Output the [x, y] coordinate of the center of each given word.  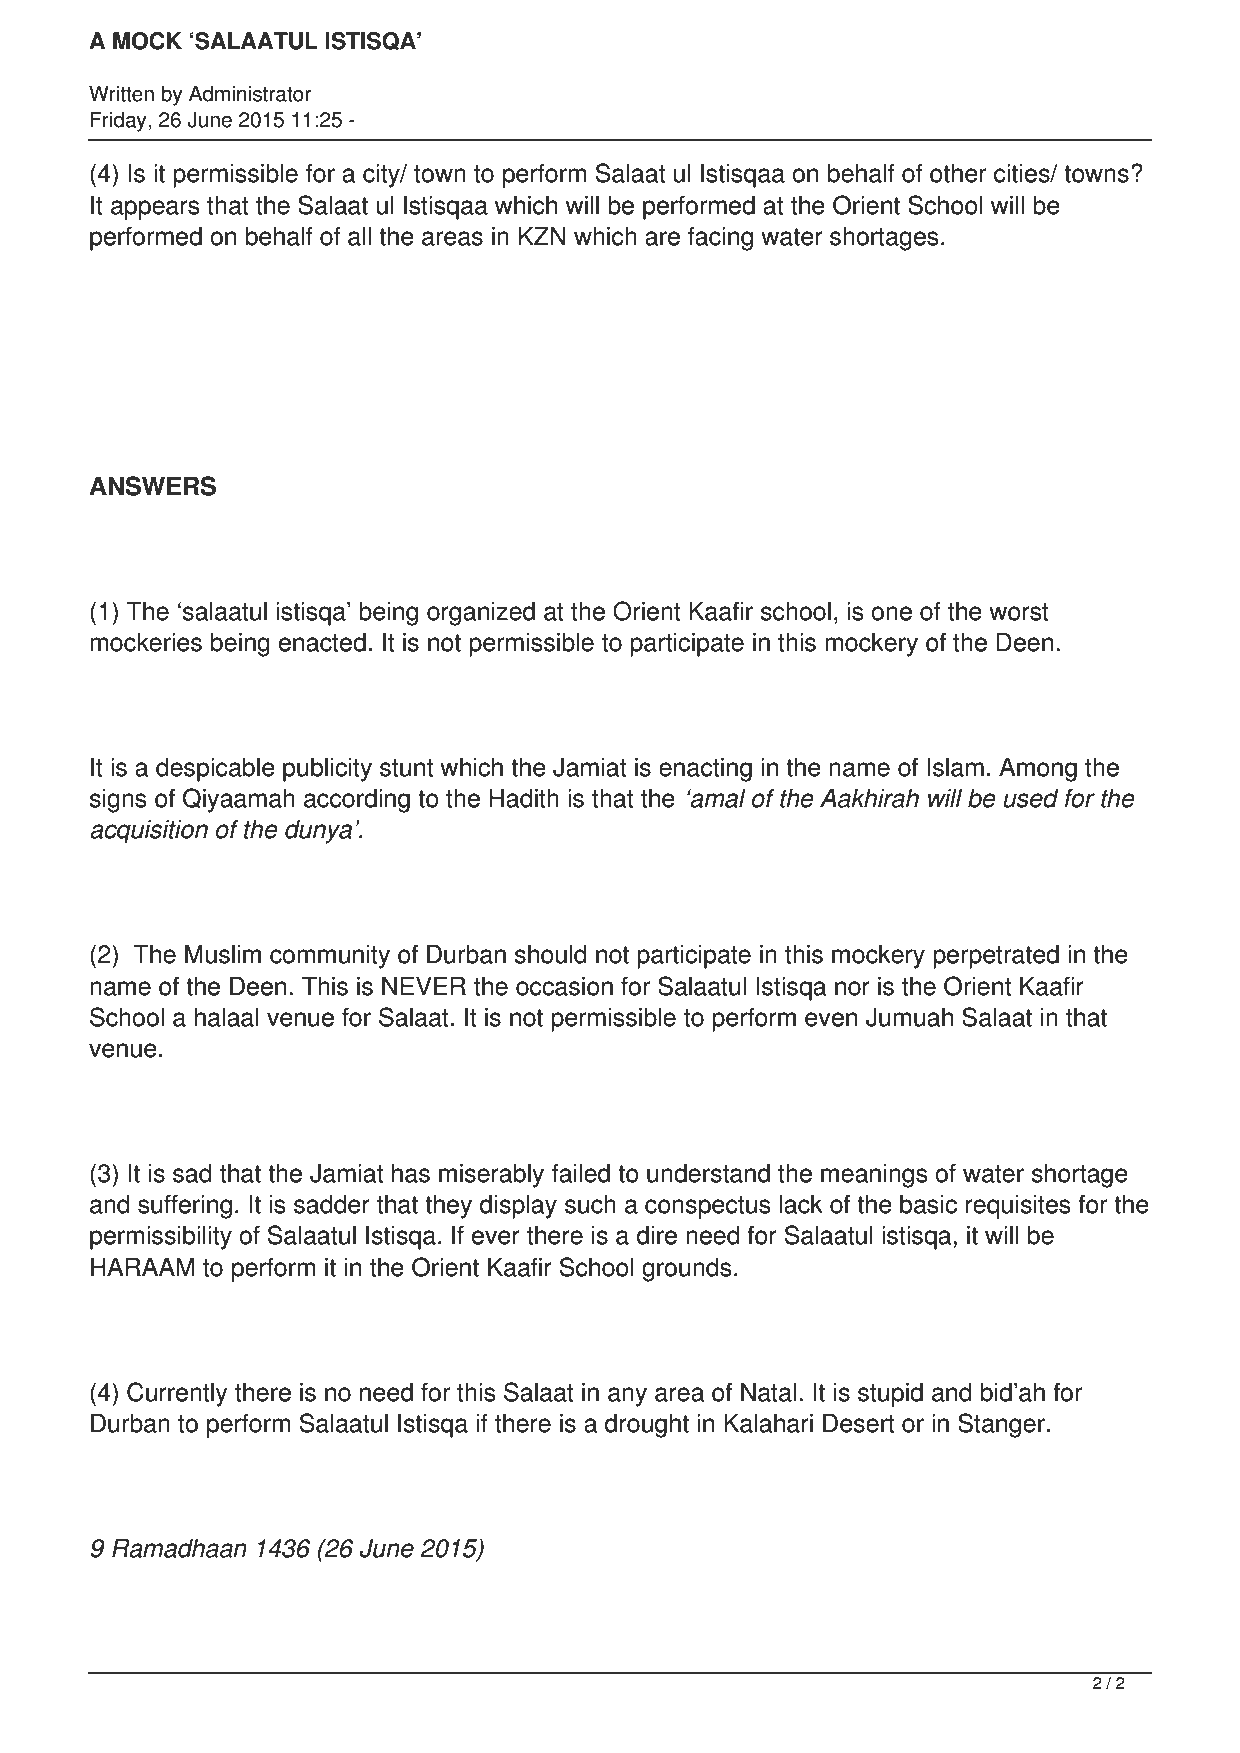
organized [481, 613]
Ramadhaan [179, 1548]
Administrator [250, 93]
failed [581, 1173]
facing [720, 238]
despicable [215, 769]
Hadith [524, 798]
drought [647, 1425]
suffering [185, 1206]
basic [928, 1204]
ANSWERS [152, 486]
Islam [955, 767]
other [958, 173]
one [891, 613]
